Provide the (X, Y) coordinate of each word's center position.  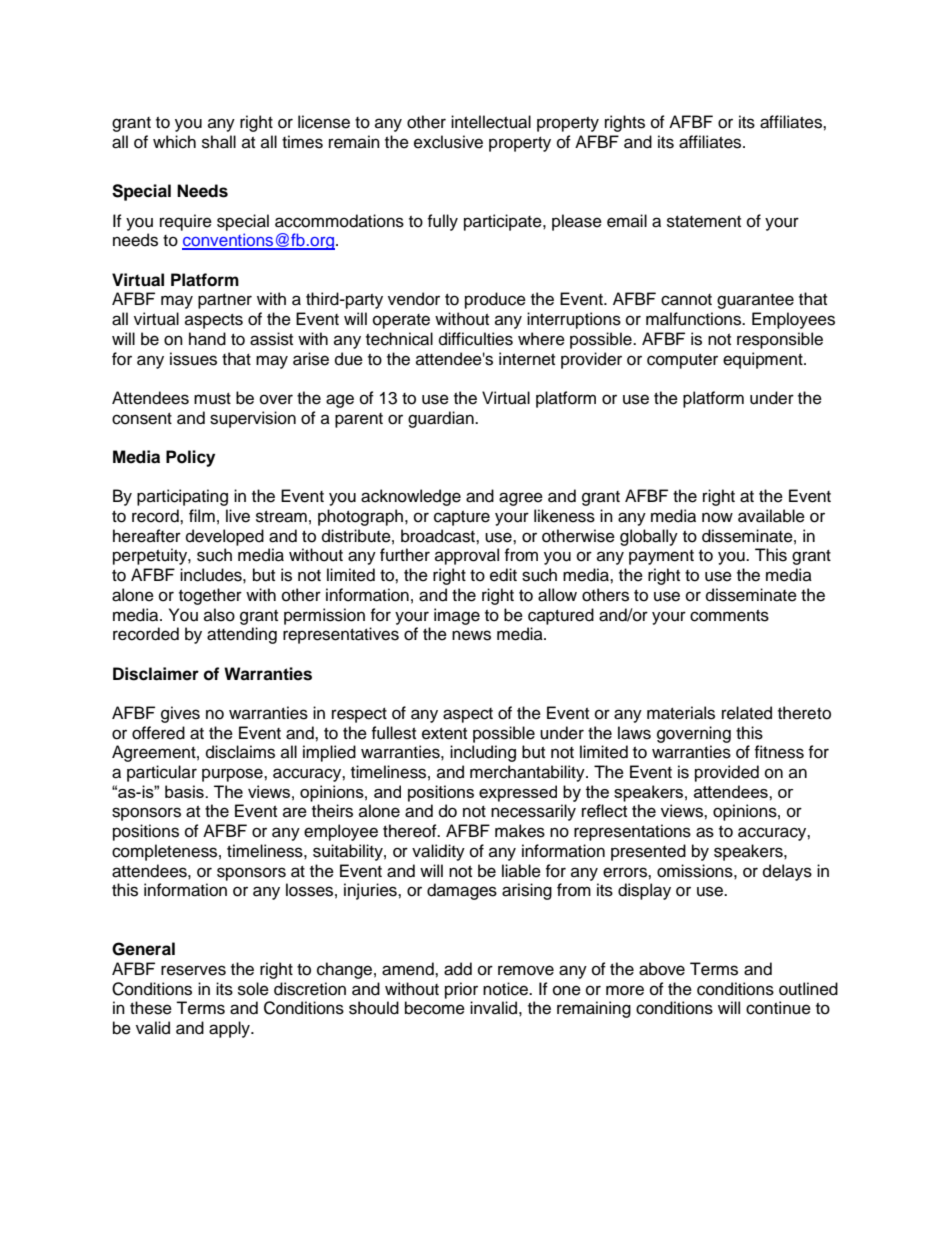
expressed (518, 793)
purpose (233, 775)
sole (253, 989)
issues (193, 359)
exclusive (448, 142)
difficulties (476, 339)
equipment (764, 360)
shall (219, 142)
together (210, 596)
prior (461, 990)
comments (729, 616)
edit (503, 575)
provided (727, 773)
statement (704, 222)
